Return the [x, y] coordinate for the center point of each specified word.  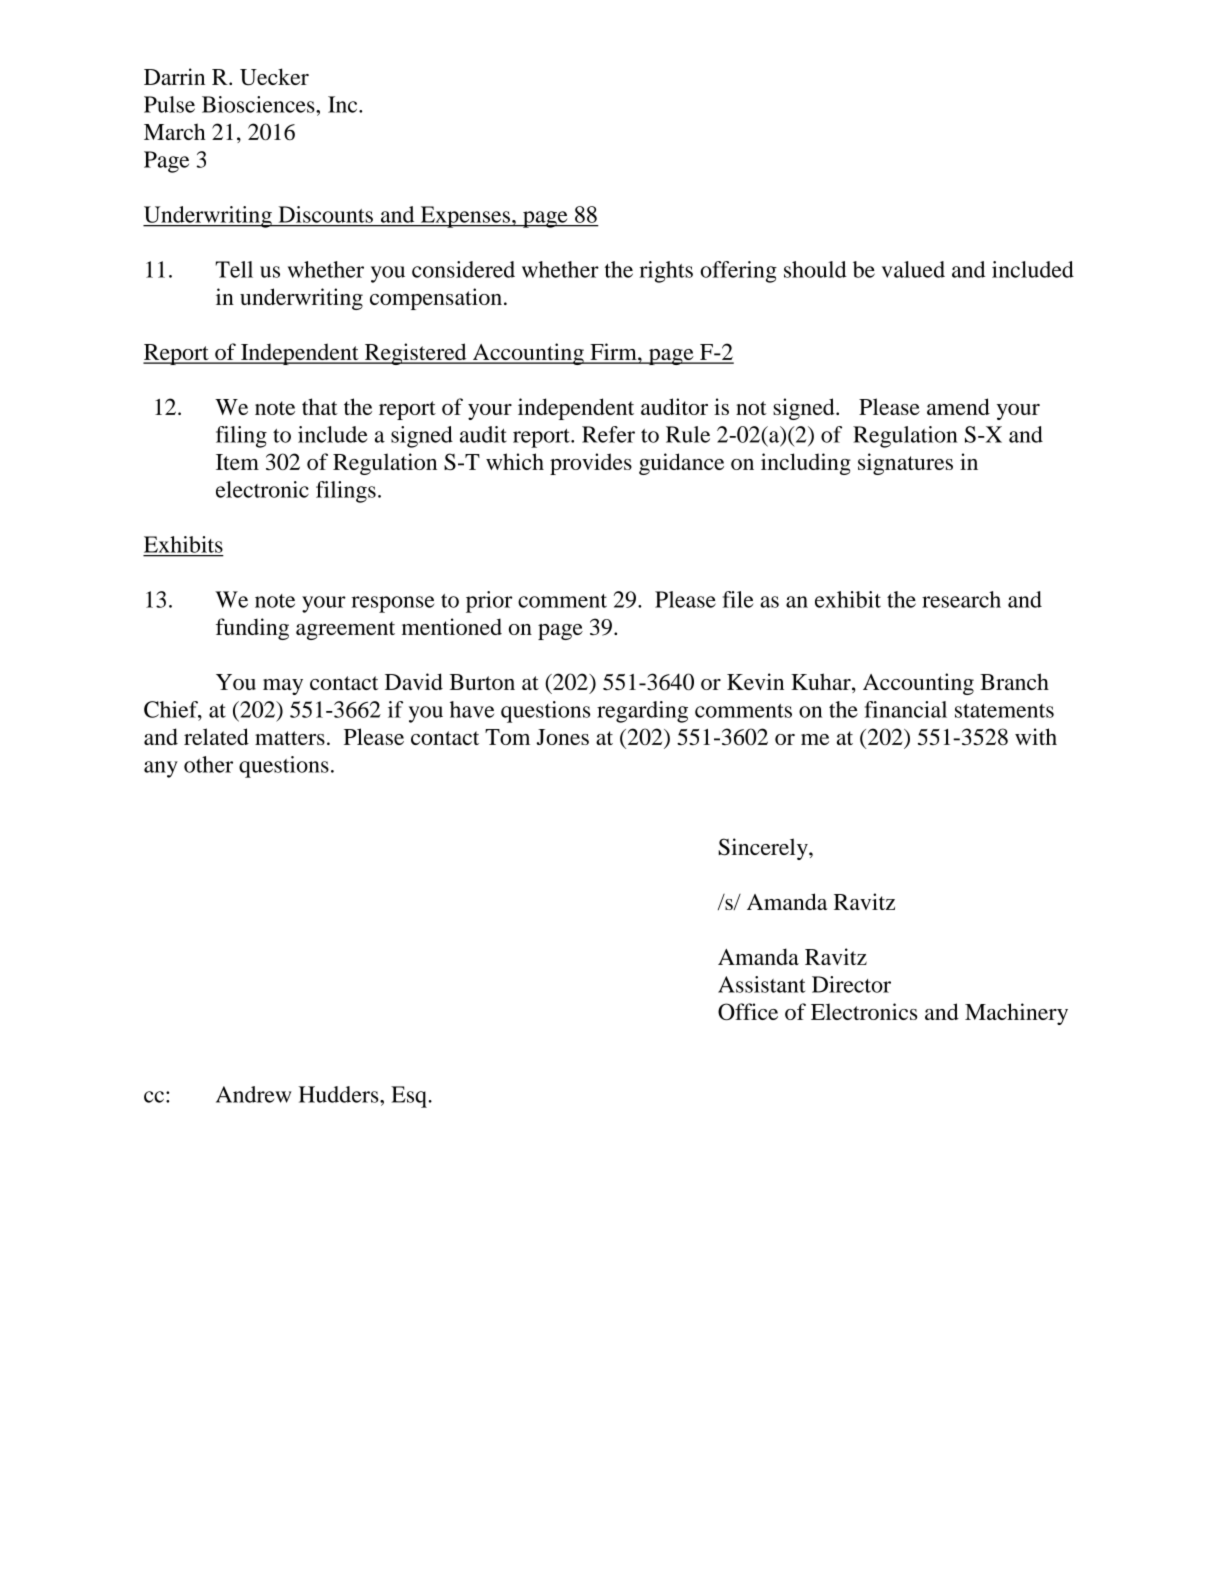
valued [913, 269]
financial [906, 709]
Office [748, 1011]
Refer [608, 434]
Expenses [465, 217]
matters [290, 738]
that [320, 406]
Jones [562, 737]
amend [958, 406]
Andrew [254, 1094]
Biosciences [259, 104]
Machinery [1016, 1014]
